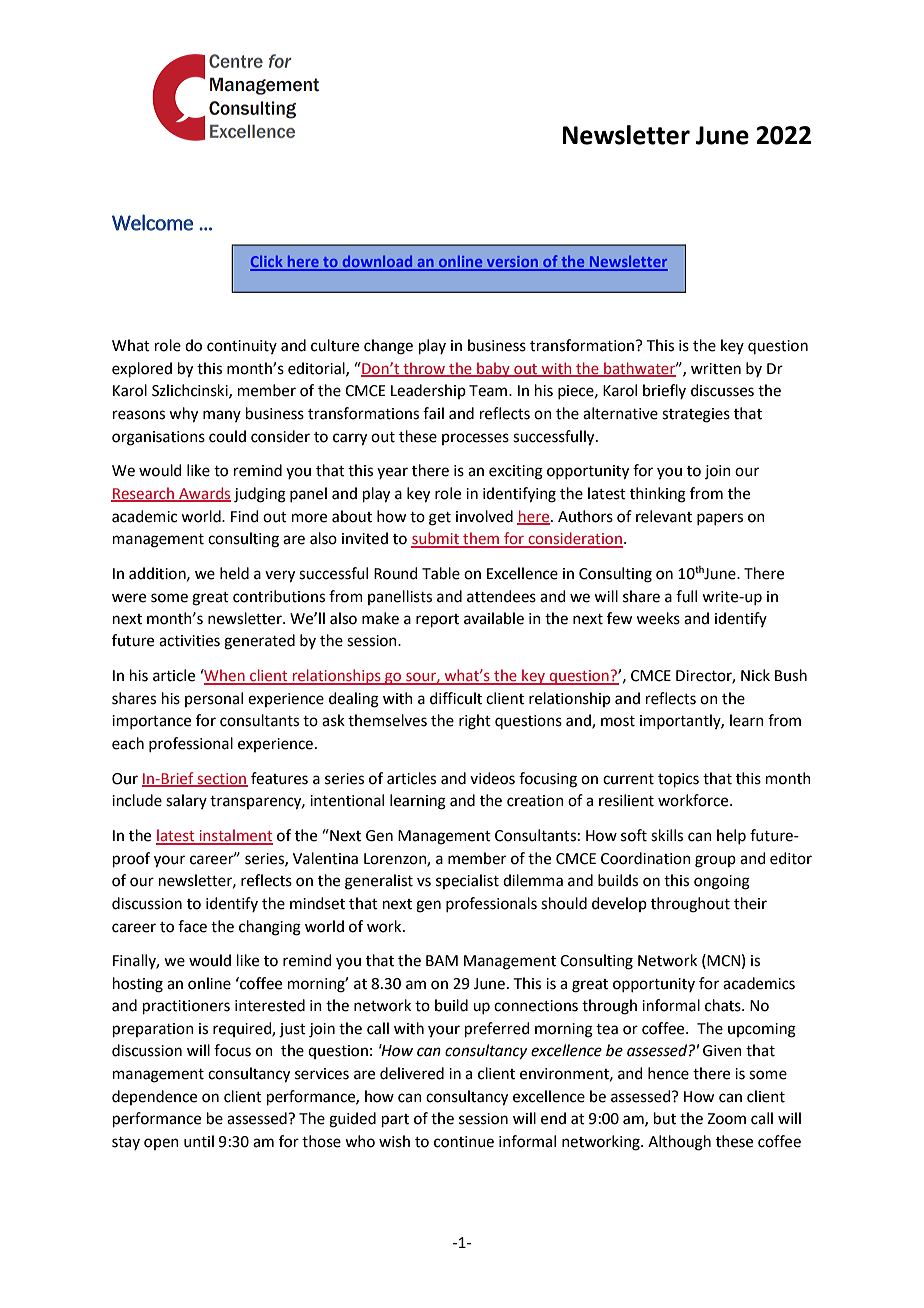 The width and height of the image is (924, 1308). Describe the element at coordinates (267, 263) in the image. I see `Click` at that location.
